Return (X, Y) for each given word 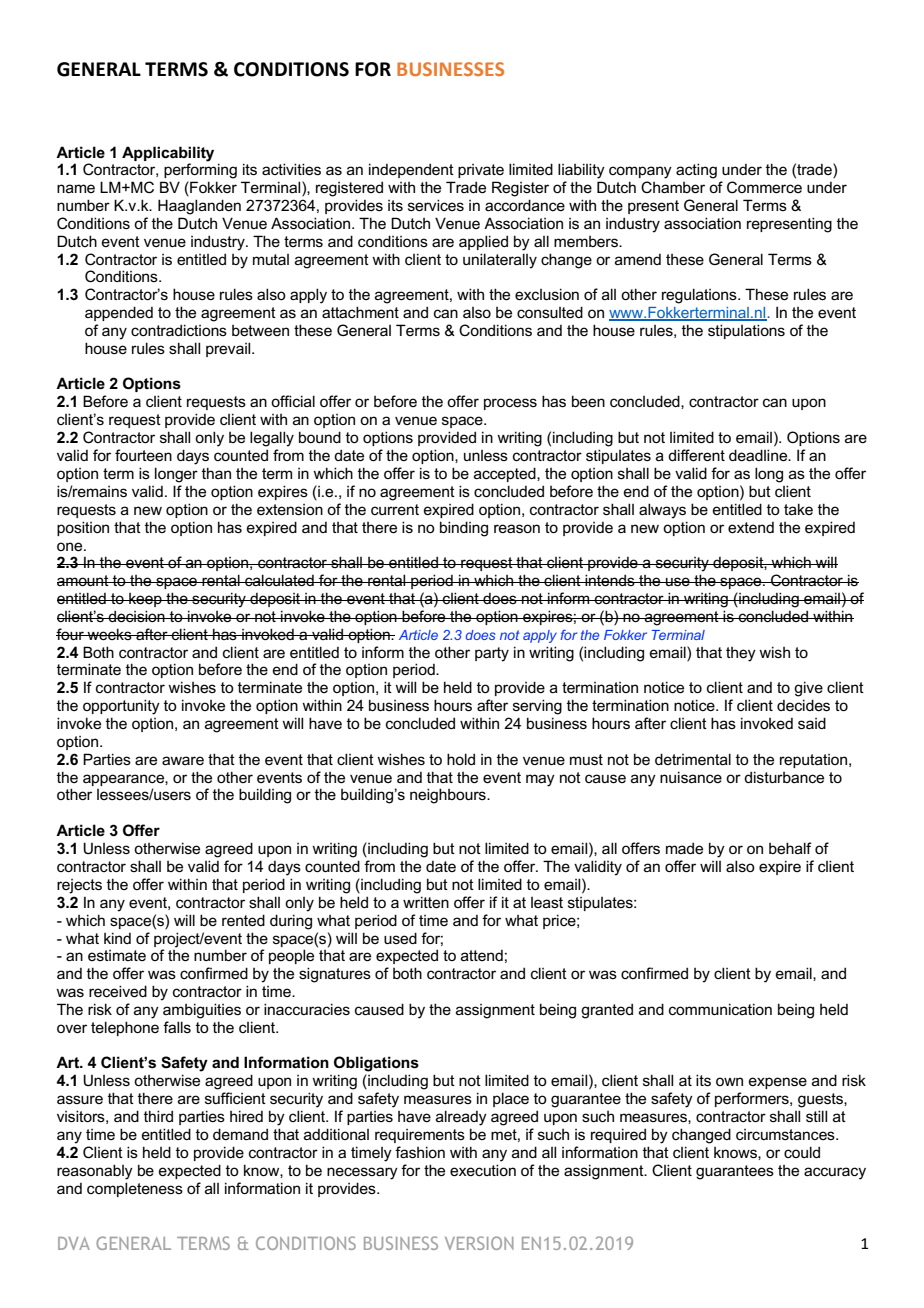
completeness (135, 1189)
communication (720, 1009)
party (492, 654)
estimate (117, 955)
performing (200, 170)
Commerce (764, 187)
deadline (759, 455)
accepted (506, 474)
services (436, 205)
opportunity (121, 707)
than (216, 473)
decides (803, 705)
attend (482, 955)
